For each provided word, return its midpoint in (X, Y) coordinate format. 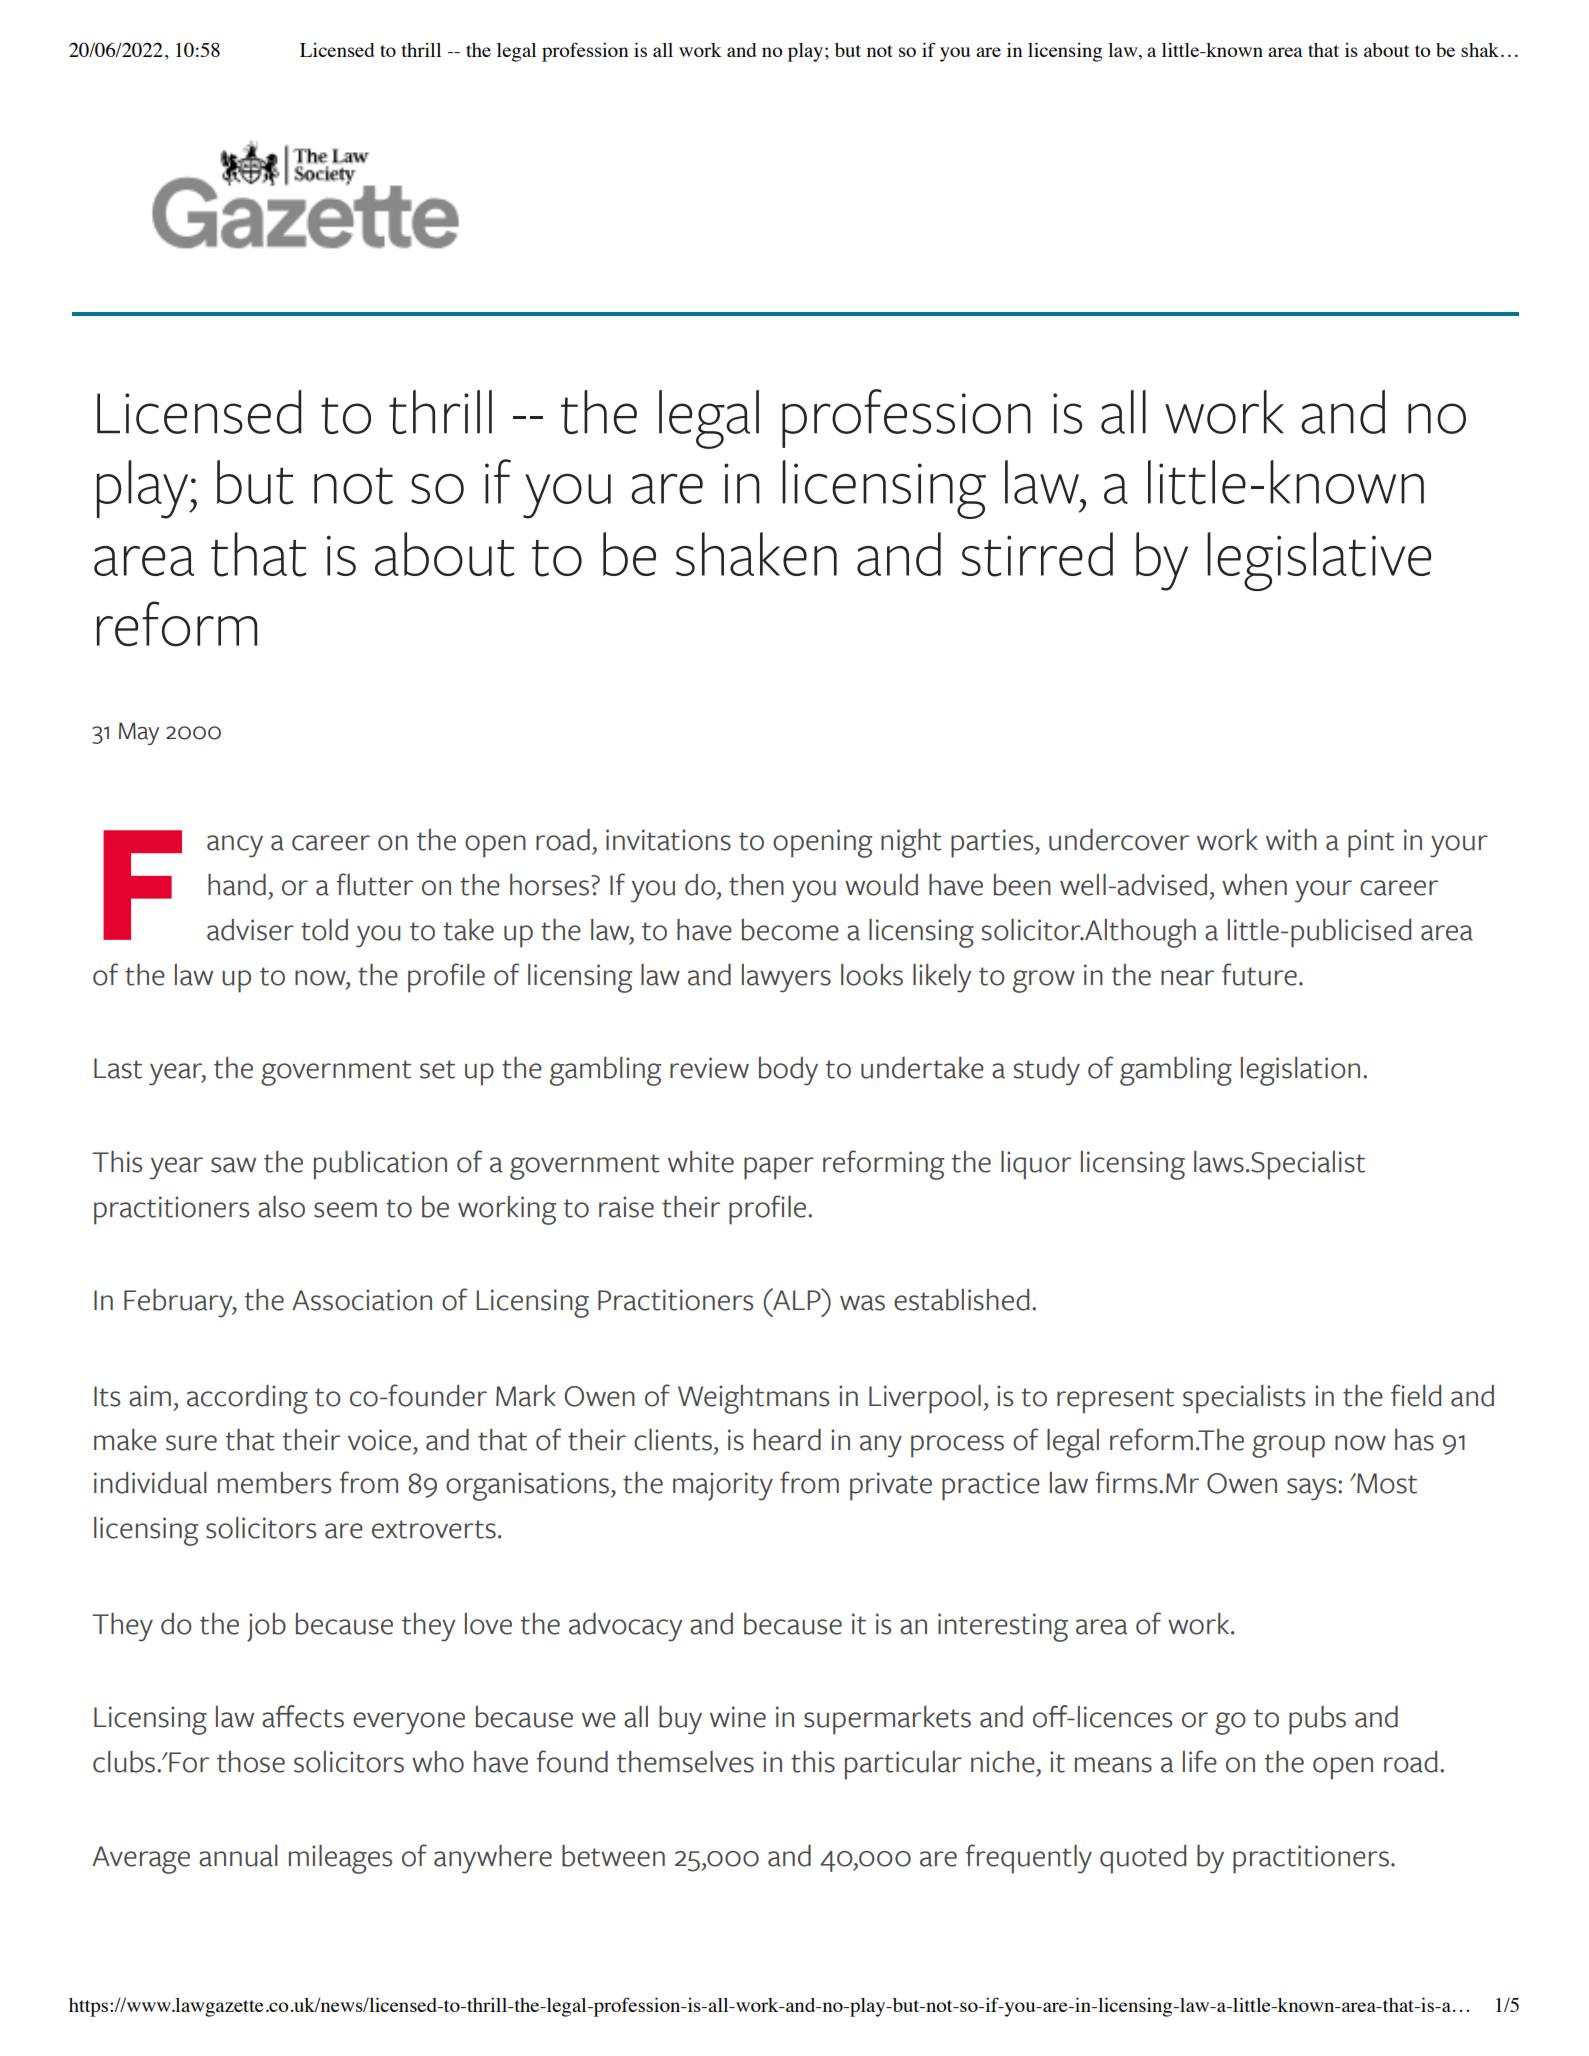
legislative (1319, 561)
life (1200, 1761)
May (139, 733)
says (1313, 1489)
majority (723, 1486)
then (756, 885)
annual (238, 1855)
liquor (1036, 1165)
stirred (1037, 554)
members (274, 1482)
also (281, 1207)
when (1254, 884)
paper (779, 1168)
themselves (685, 1761)
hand (237, 885)
